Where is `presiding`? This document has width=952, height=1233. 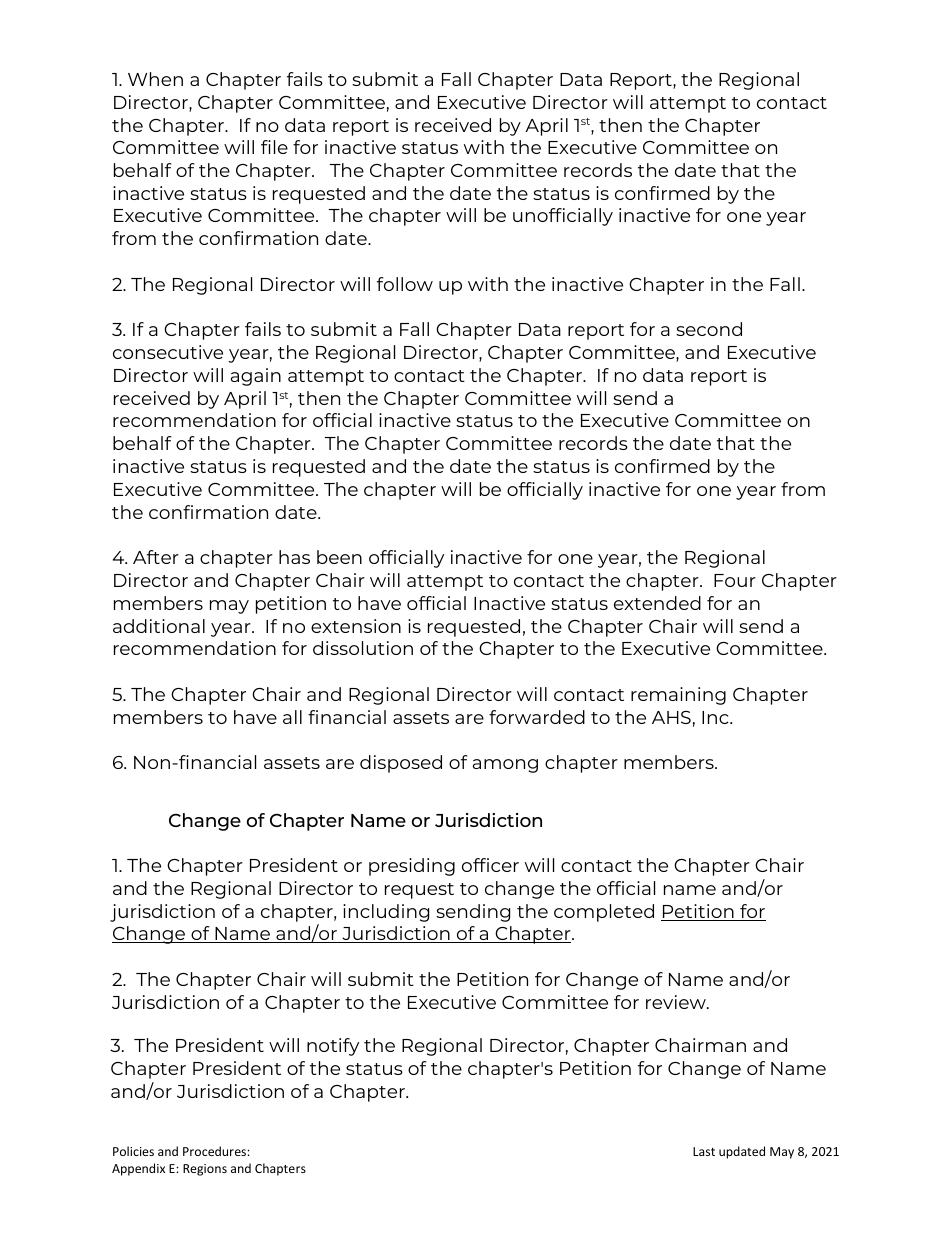 presiding is located at coordinates (412, 867).
